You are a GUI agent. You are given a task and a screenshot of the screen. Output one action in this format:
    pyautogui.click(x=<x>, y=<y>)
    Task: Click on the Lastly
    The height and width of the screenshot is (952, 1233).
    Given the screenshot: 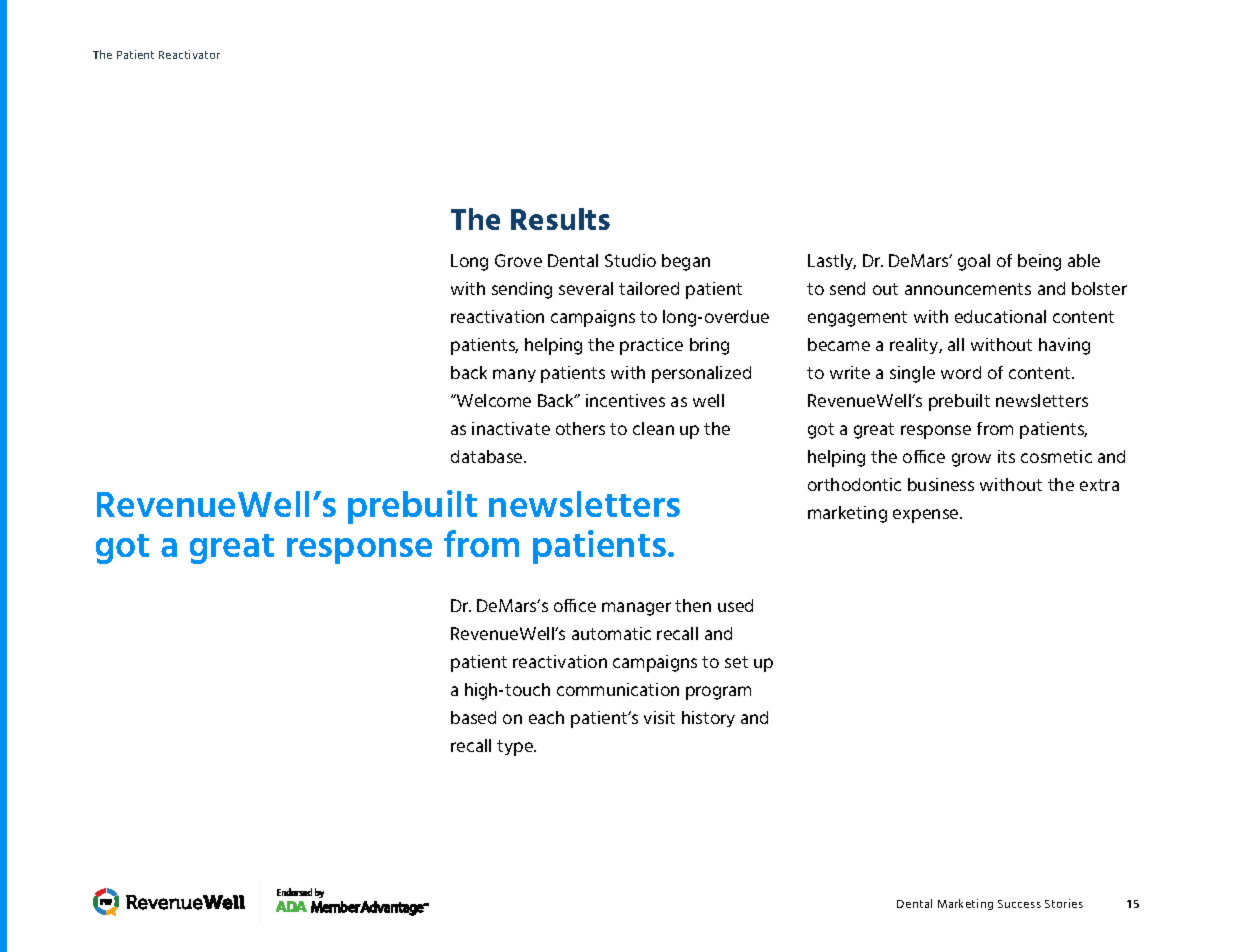 What is the action you would take?
    pyautogui.click(x=832, y=262)
